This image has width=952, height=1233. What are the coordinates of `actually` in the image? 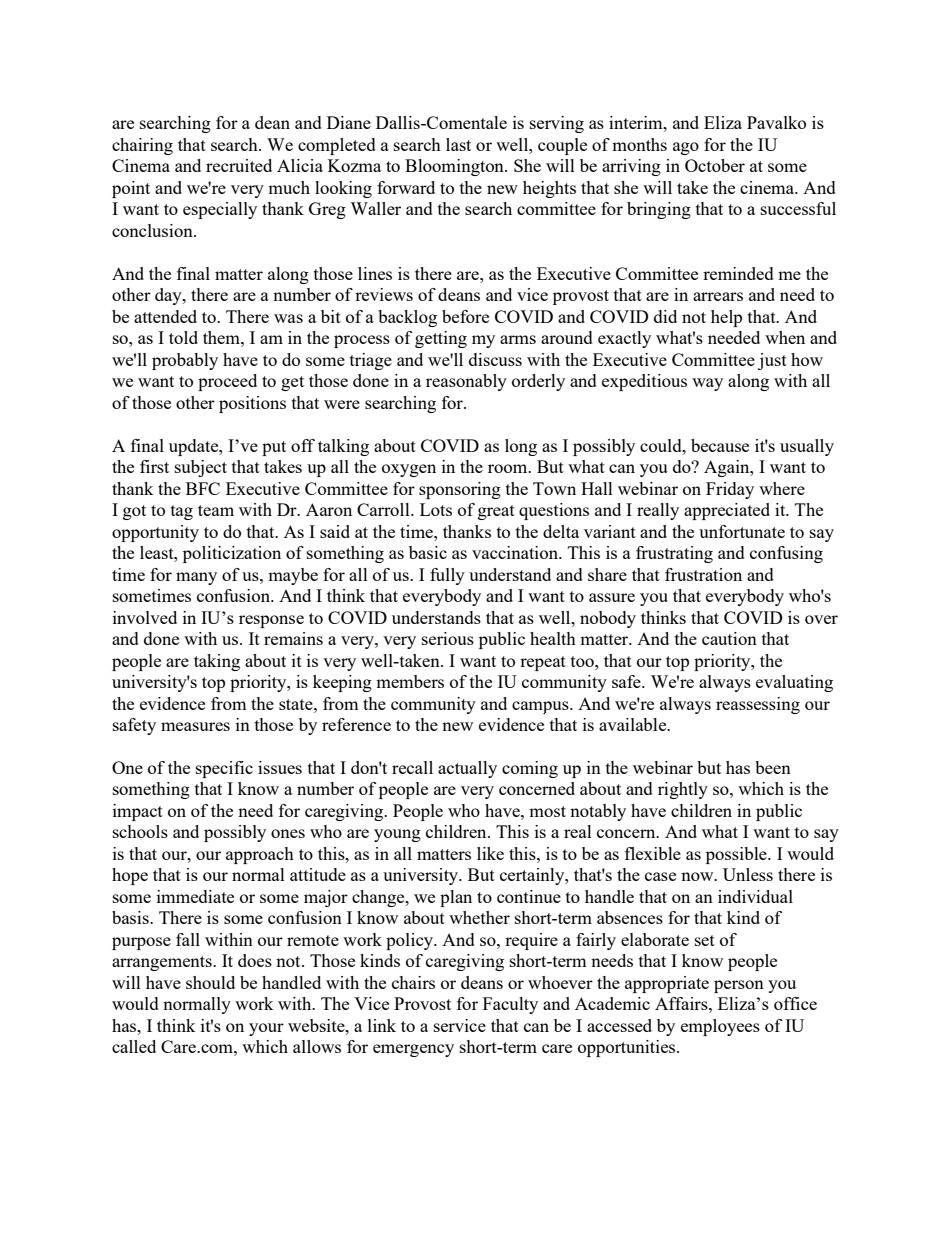 It's located at (467, 769).
